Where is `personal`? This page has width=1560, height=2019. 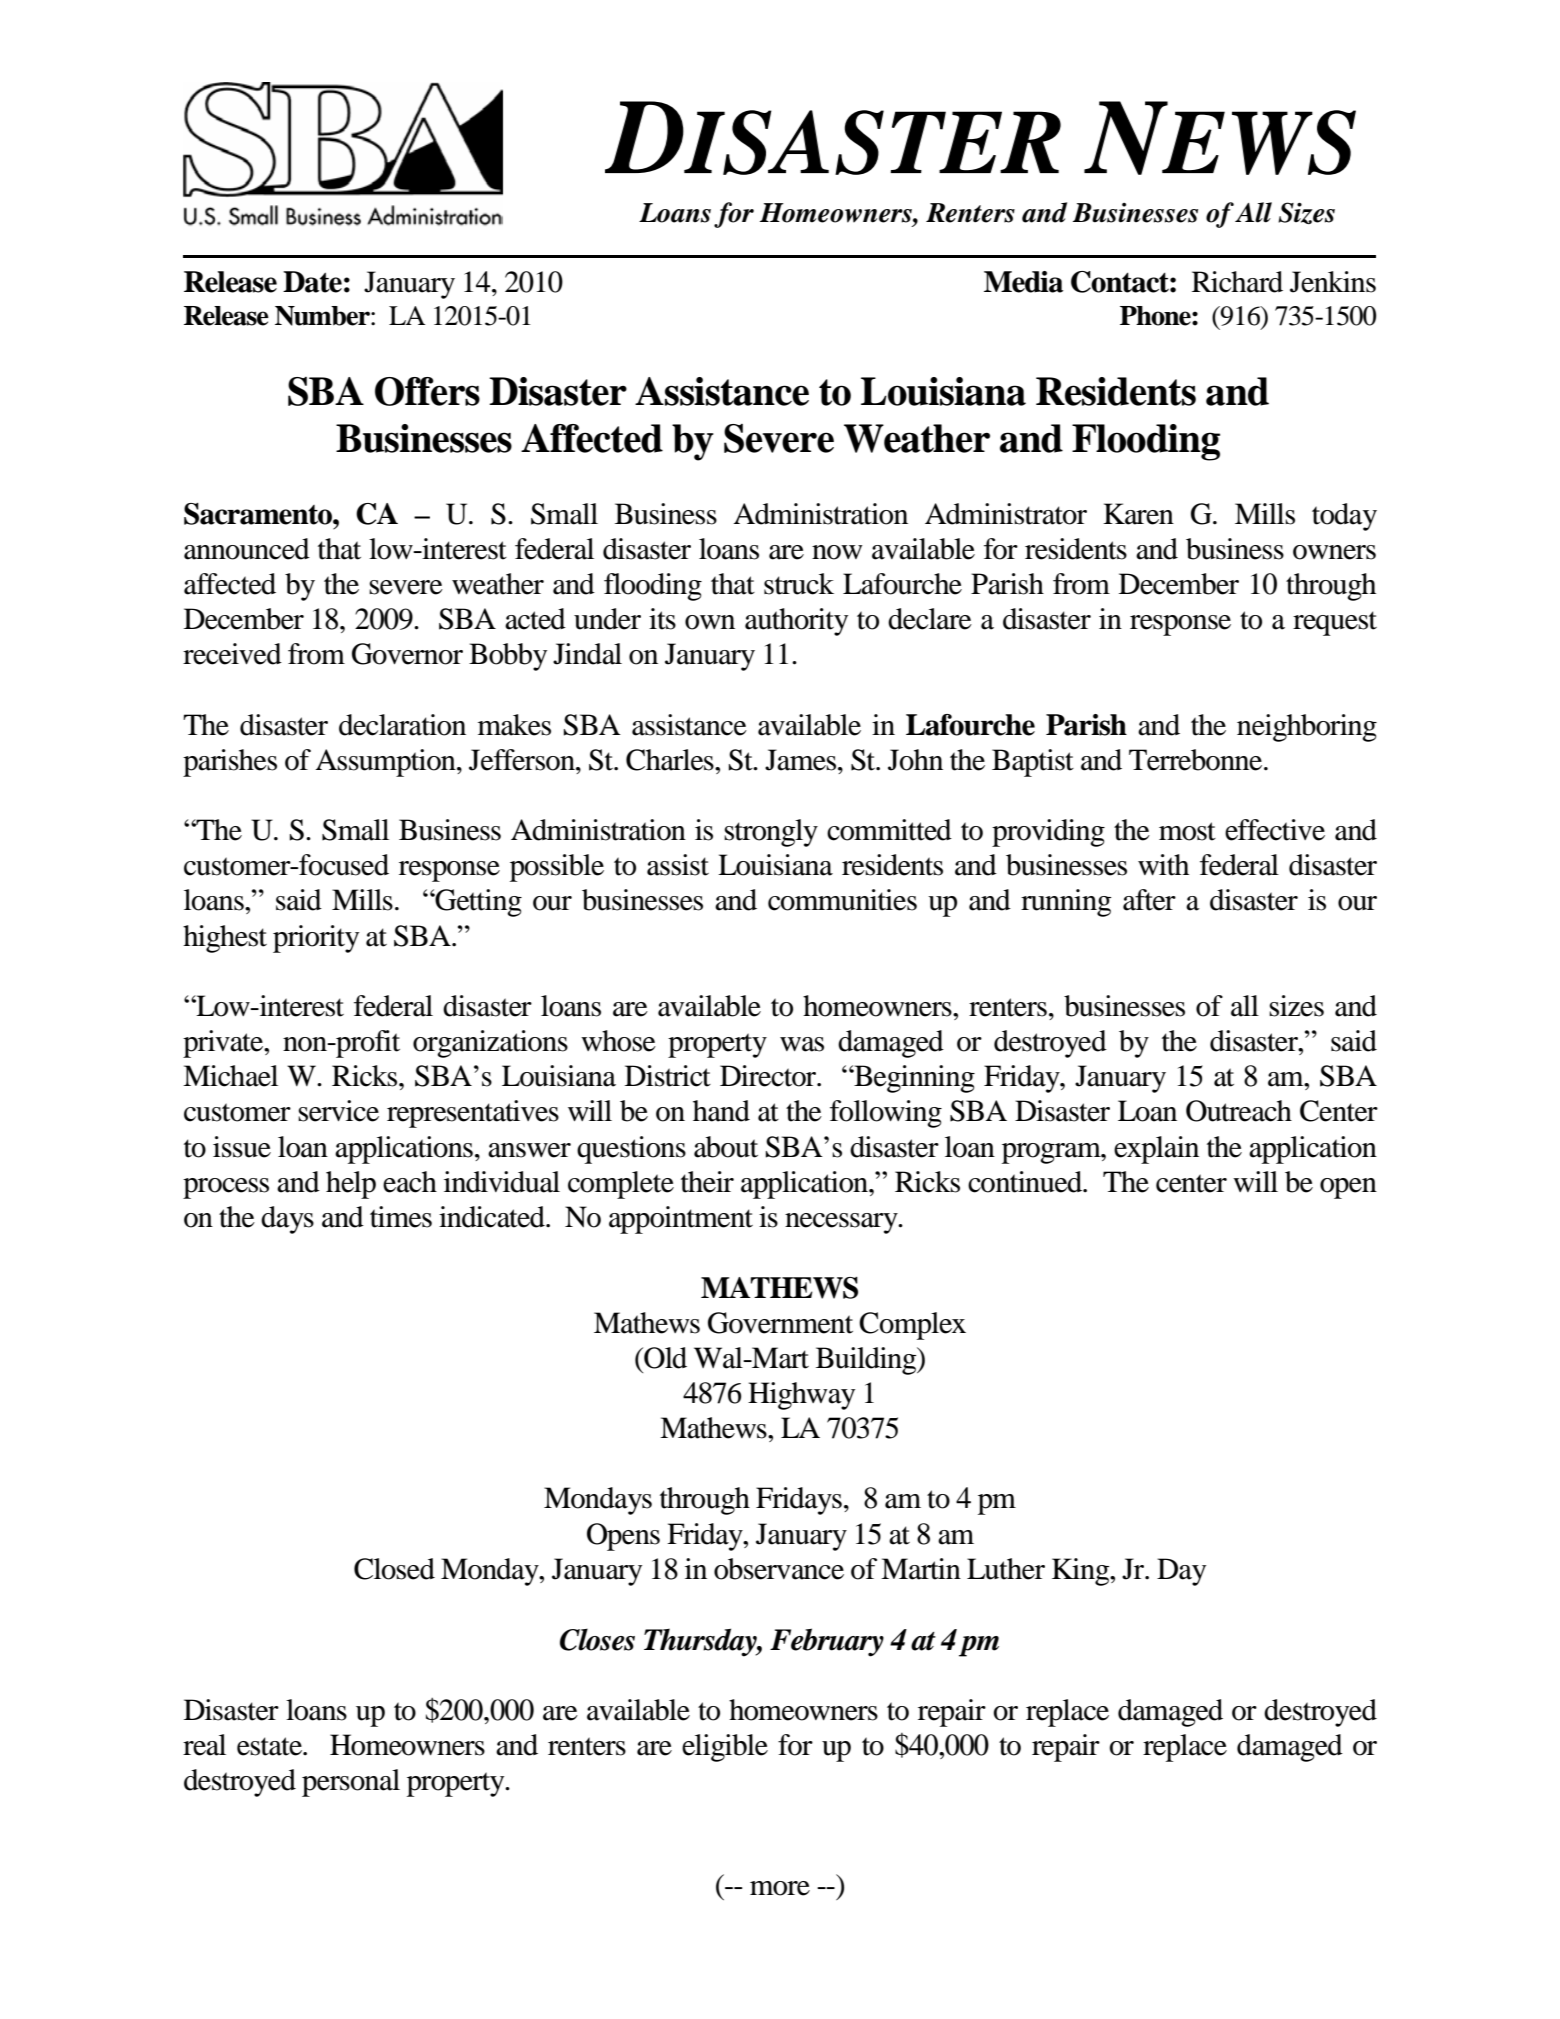 personal is located at coordinates (351, 1783).
